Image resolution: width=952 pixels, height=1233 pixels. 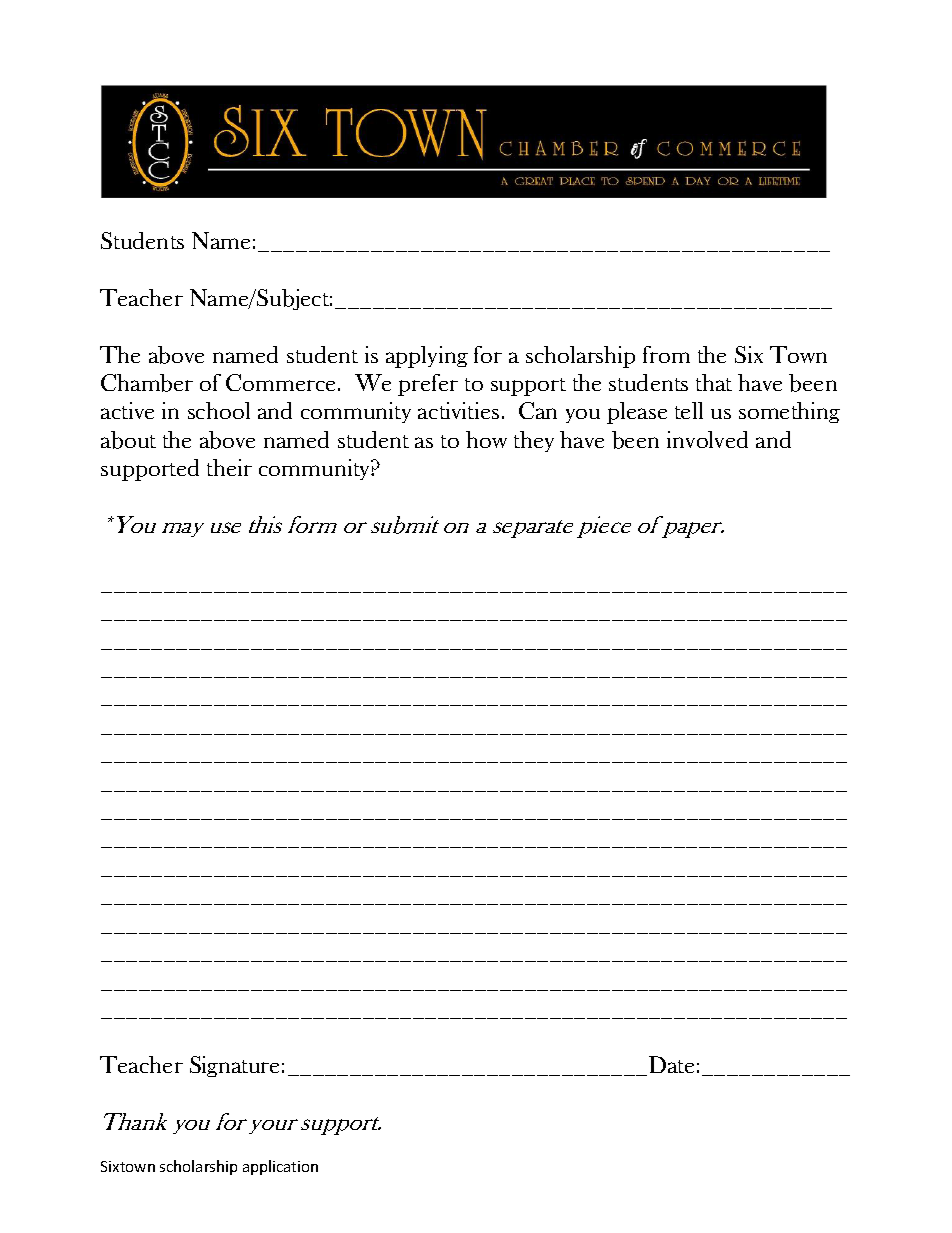 I want to click on active, so click(x=127, y=410).
